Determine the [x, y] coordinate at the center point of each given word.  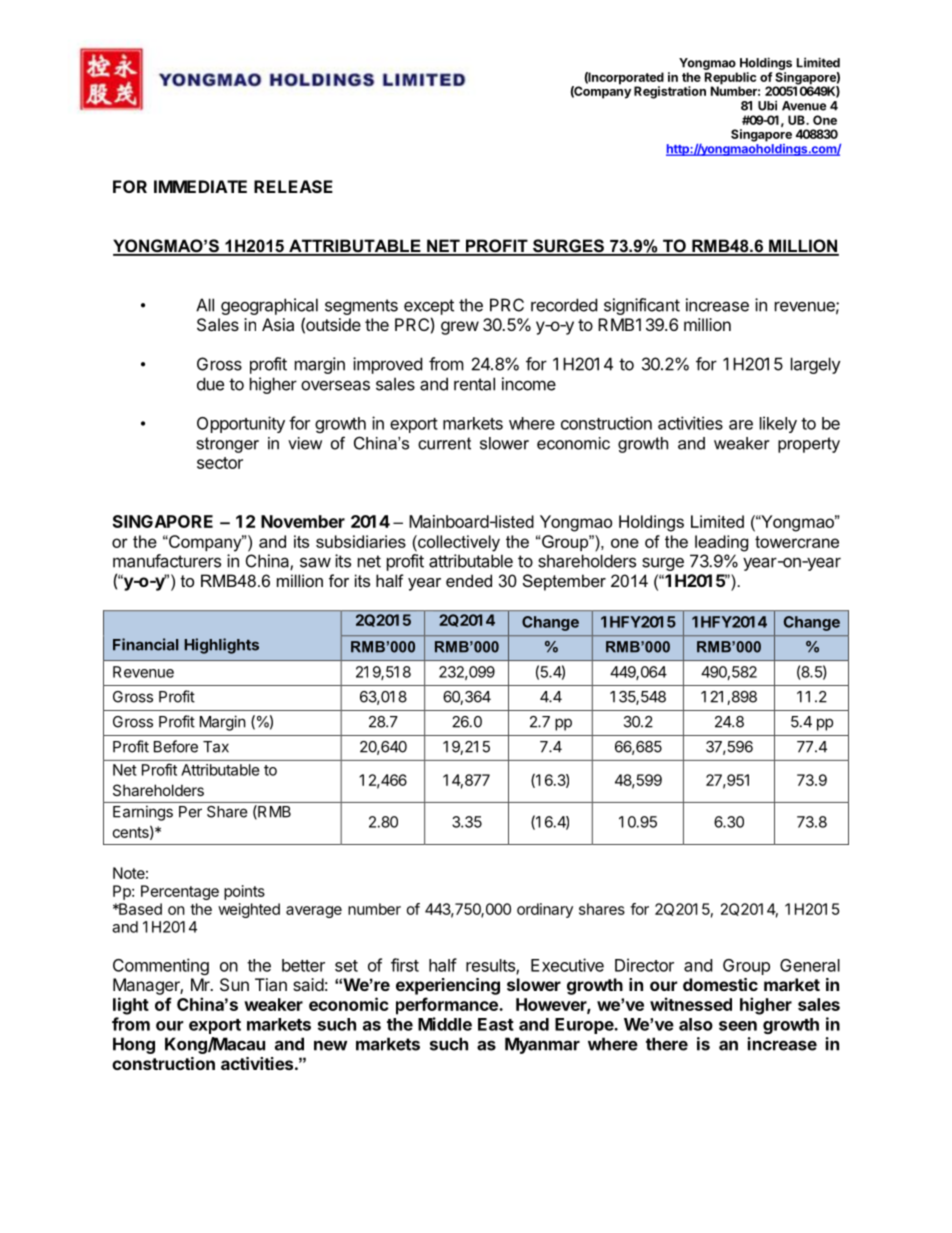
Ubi [767, 105]
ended [469, 580]
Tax [216, 747]
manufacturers [167, 561]
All [205, 305]
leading [721, 543]
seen [738, 1026]
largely [816, 365]
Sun [234, 984]
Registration [670, 92]
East [496, 1024]
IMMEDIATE [200, 186]
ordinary [545, 910]
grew [460, 328]
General [810, 965]
